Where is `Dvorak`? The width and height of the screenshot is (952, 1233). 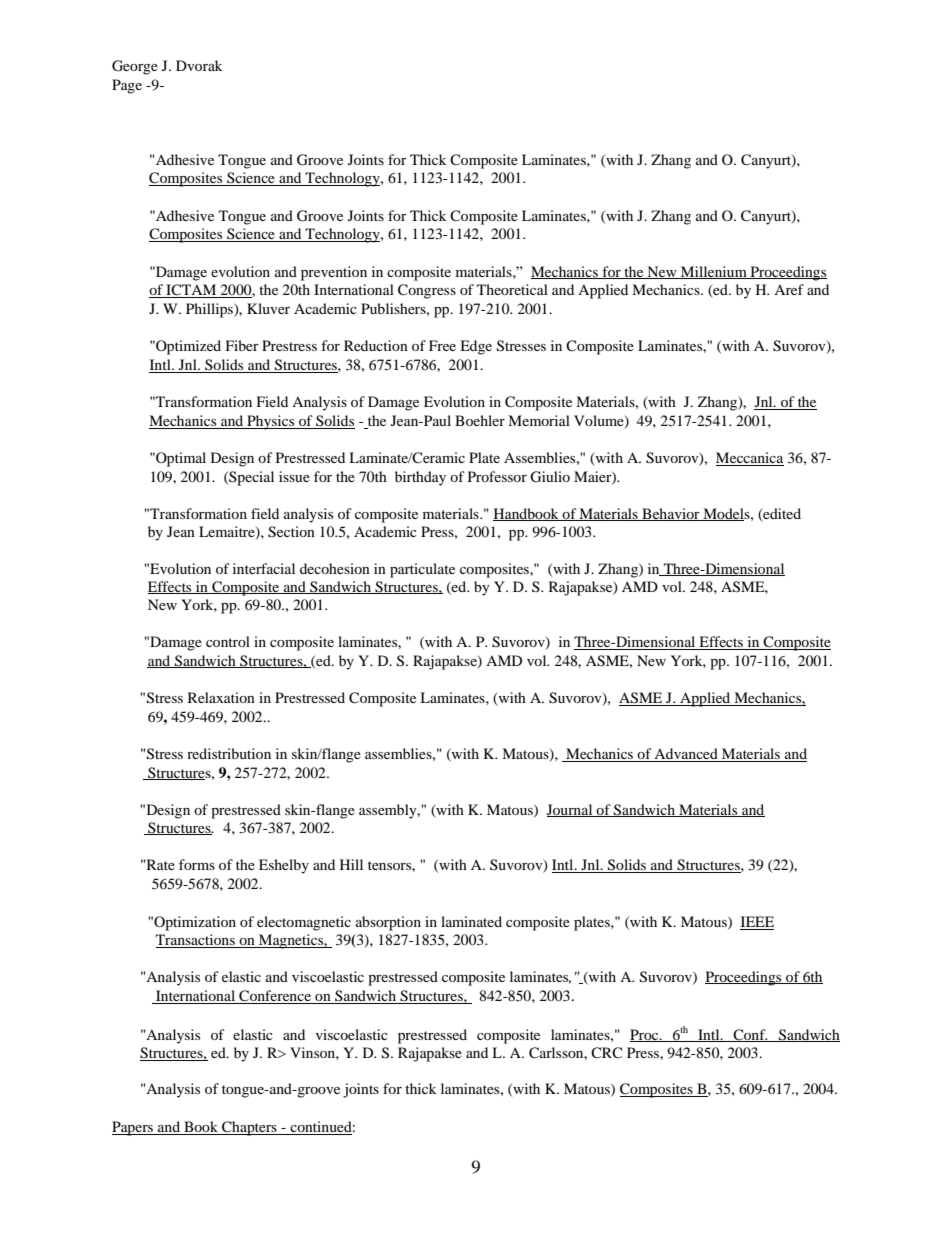 Dvorak is located at coordinates (199, 65).
